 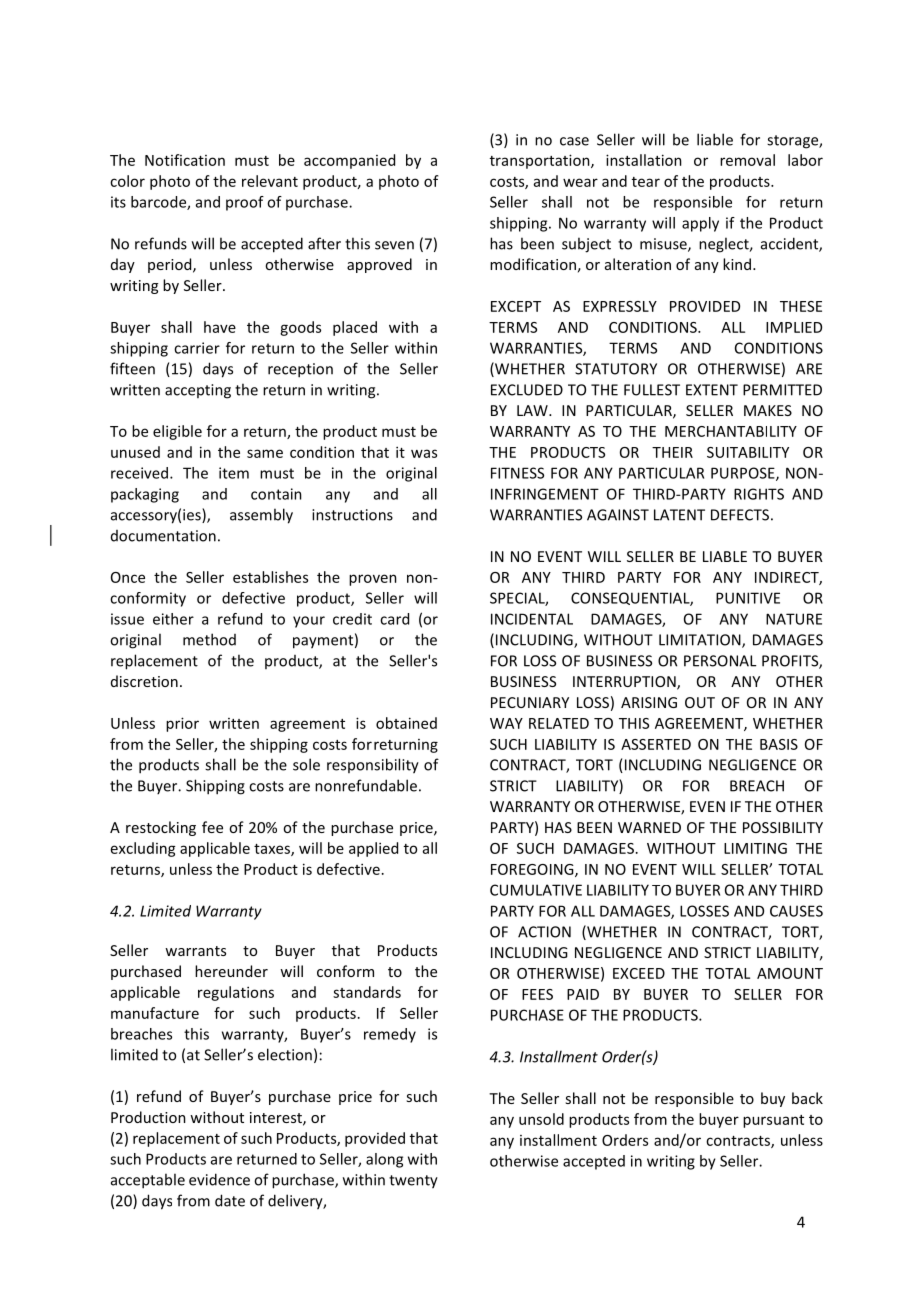 What do you see at coordinates (796, 911) in the image?
I see `CAUSES` at bounding box center [796, 911].
